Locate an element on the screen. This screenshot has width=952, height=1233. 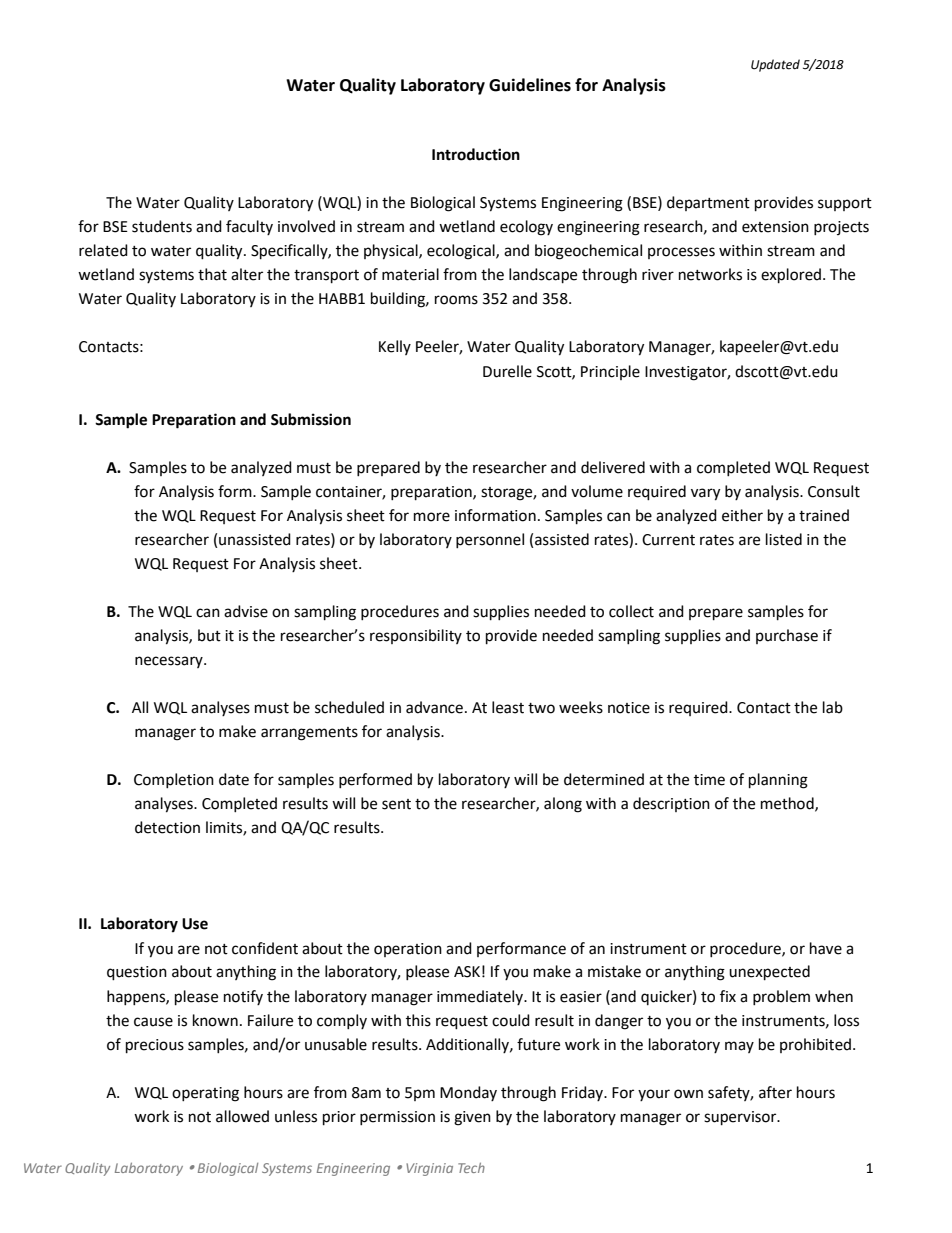
students is located at coordinates (162, 226).
